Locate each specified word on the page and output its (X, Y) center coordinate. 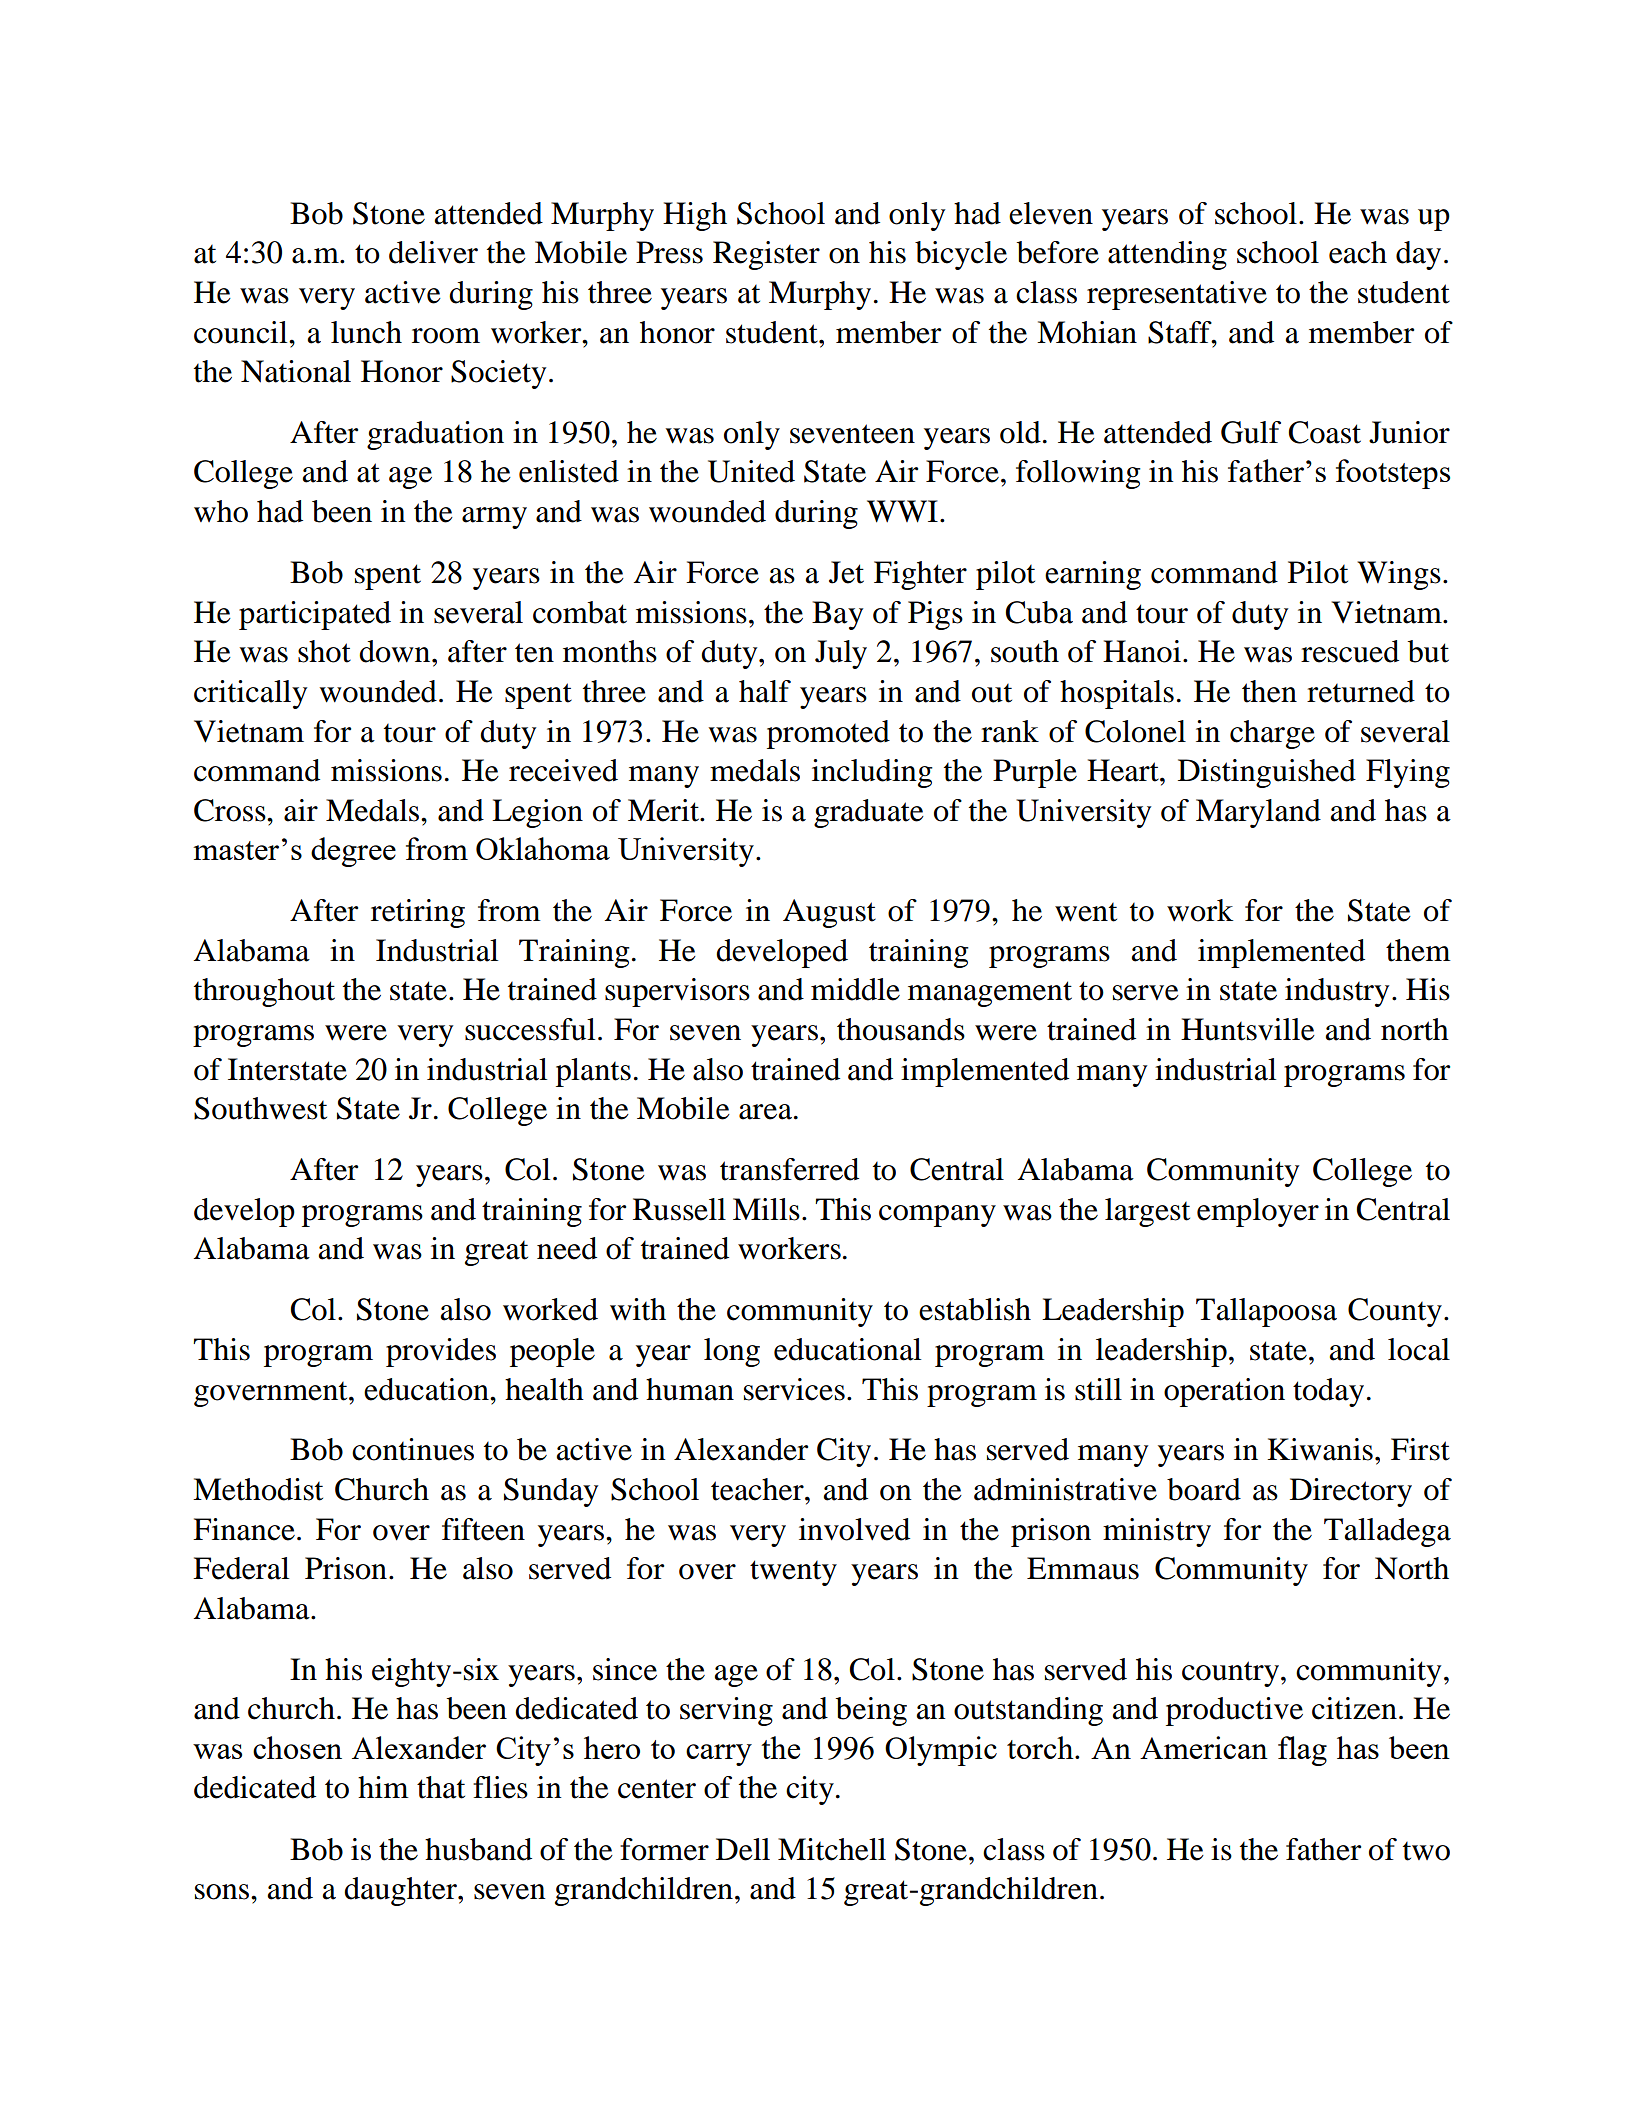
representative (1177, 295)
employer (1258, 1212)
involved (854, 1529)
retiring (418, 913)
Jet (846, 572)
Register (766, 255)
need (567, 1248)
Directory (1351, 1492)
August (829, 913)
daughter (401, 1891)
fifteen (483, 1529)
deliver (433, 252)
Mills (766, 1209)
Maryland (1258, 813)
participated (315, 615)
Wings (1399, 575)
